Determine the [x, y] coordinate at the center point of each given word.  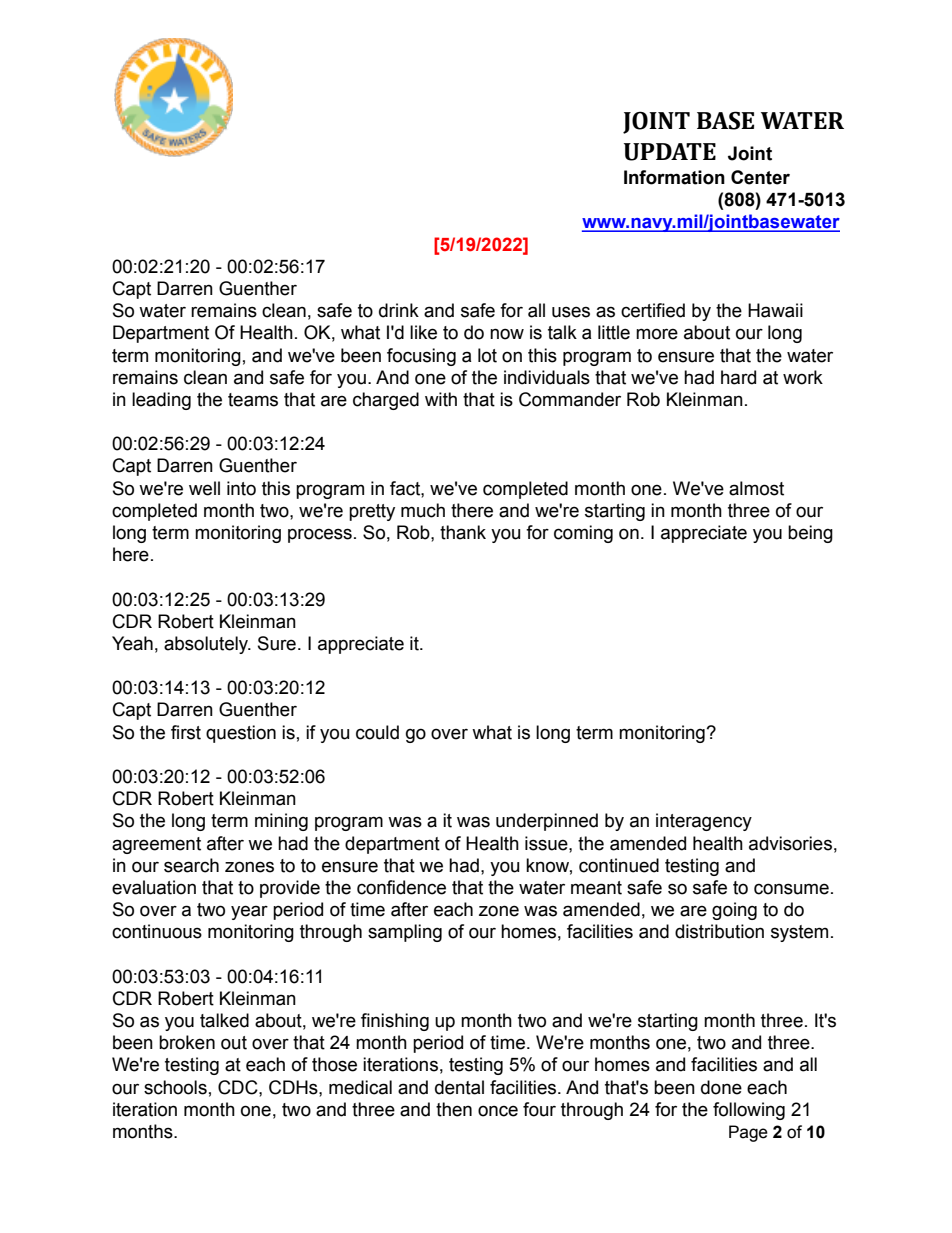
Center [760, 177]
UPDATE [670, 152]
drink [399, 310]
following [749, 1111]
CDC [239, 1087]
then [454, 1109]
